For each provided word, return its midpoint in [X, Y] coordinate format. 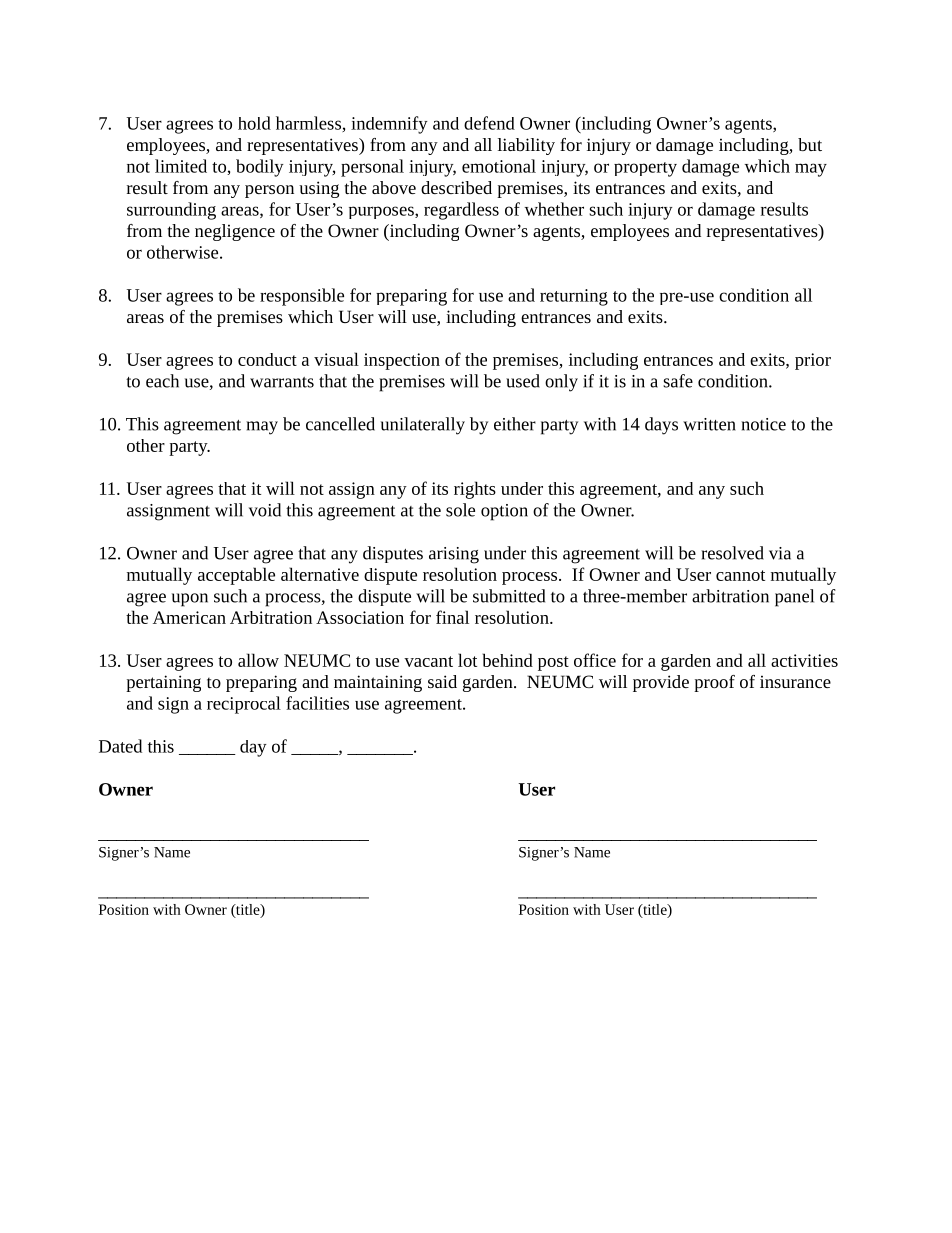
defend [489, 123]
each [162, 381]
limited [181, 166]
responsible [302, 297]
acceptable [236, 576]
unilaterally [423, 426]
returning [574, 297]
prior [813, 361]
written [709, 424]
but [810, 144]
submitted [509, 596]
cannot [740, 575]
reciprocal [244, 705]
